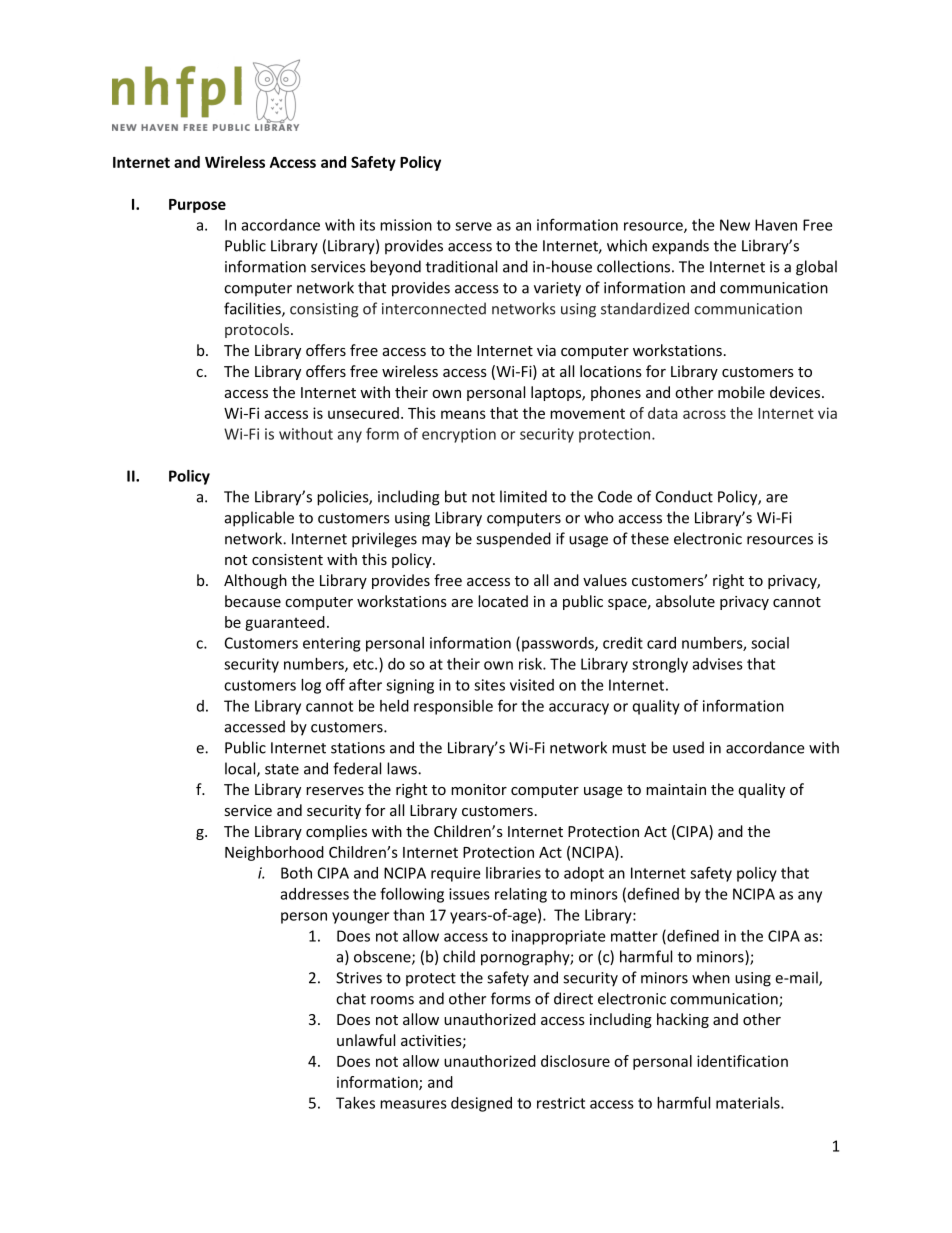 The image size is (952, 1233). What do you see at coordinates (355, 1103) in the screenshot?
I see `Takes` at bounding box center [355, 1103].
